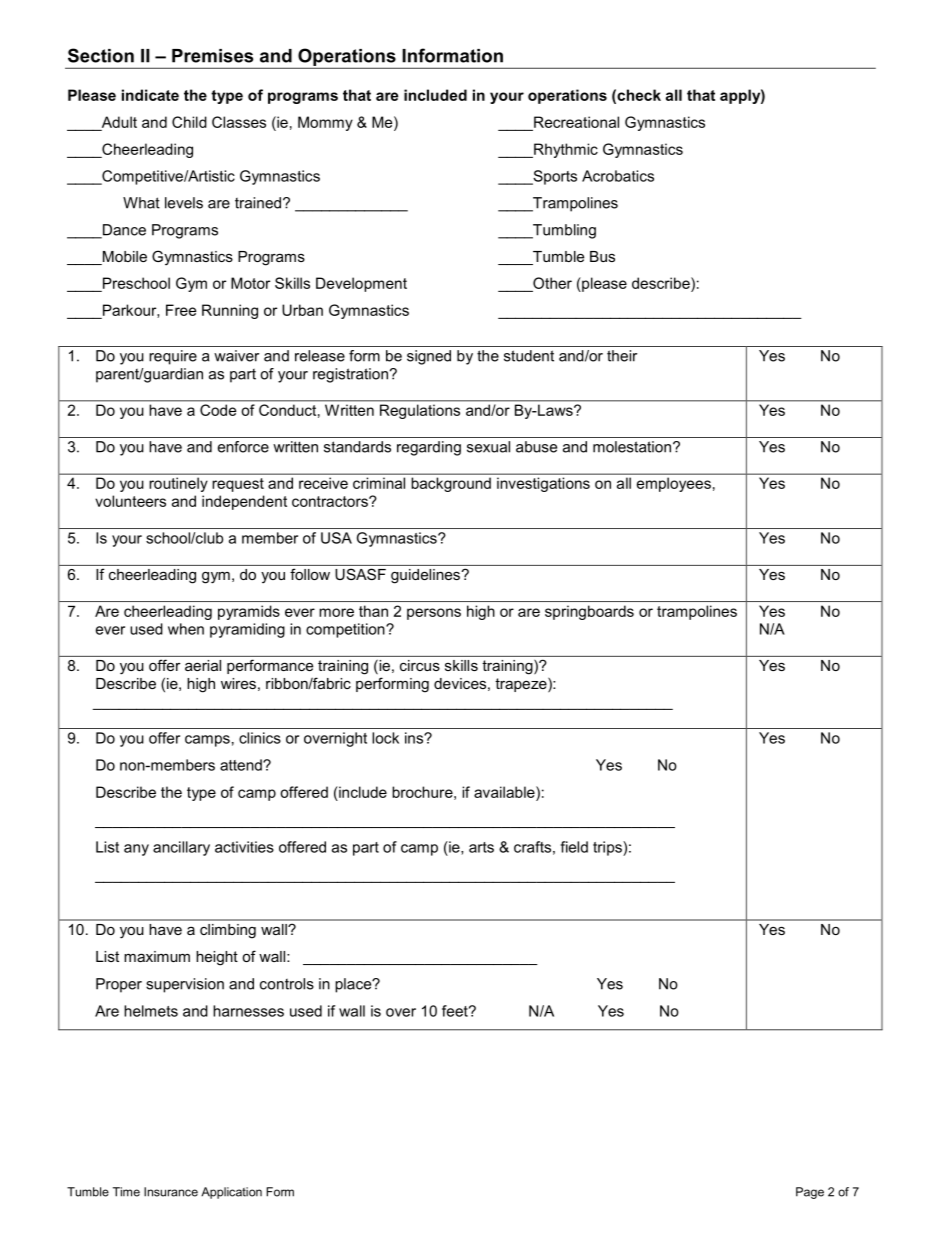 The height and width of the document is (1233, 952). I want to click on Insurance, so click(171, 1192).
